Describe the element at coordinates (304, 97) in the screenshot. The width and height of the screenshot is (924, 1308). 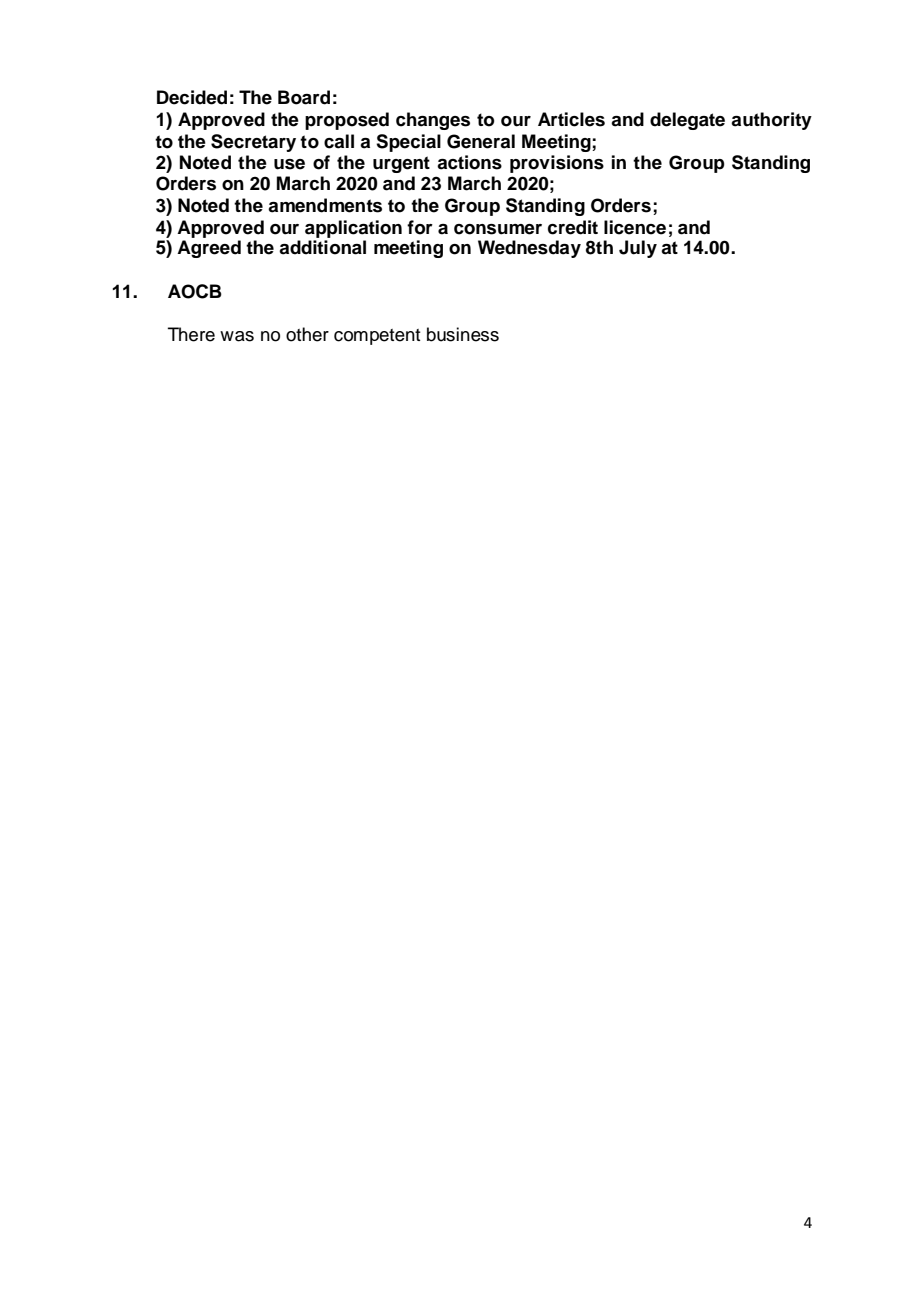
I see `Board` at that location.
